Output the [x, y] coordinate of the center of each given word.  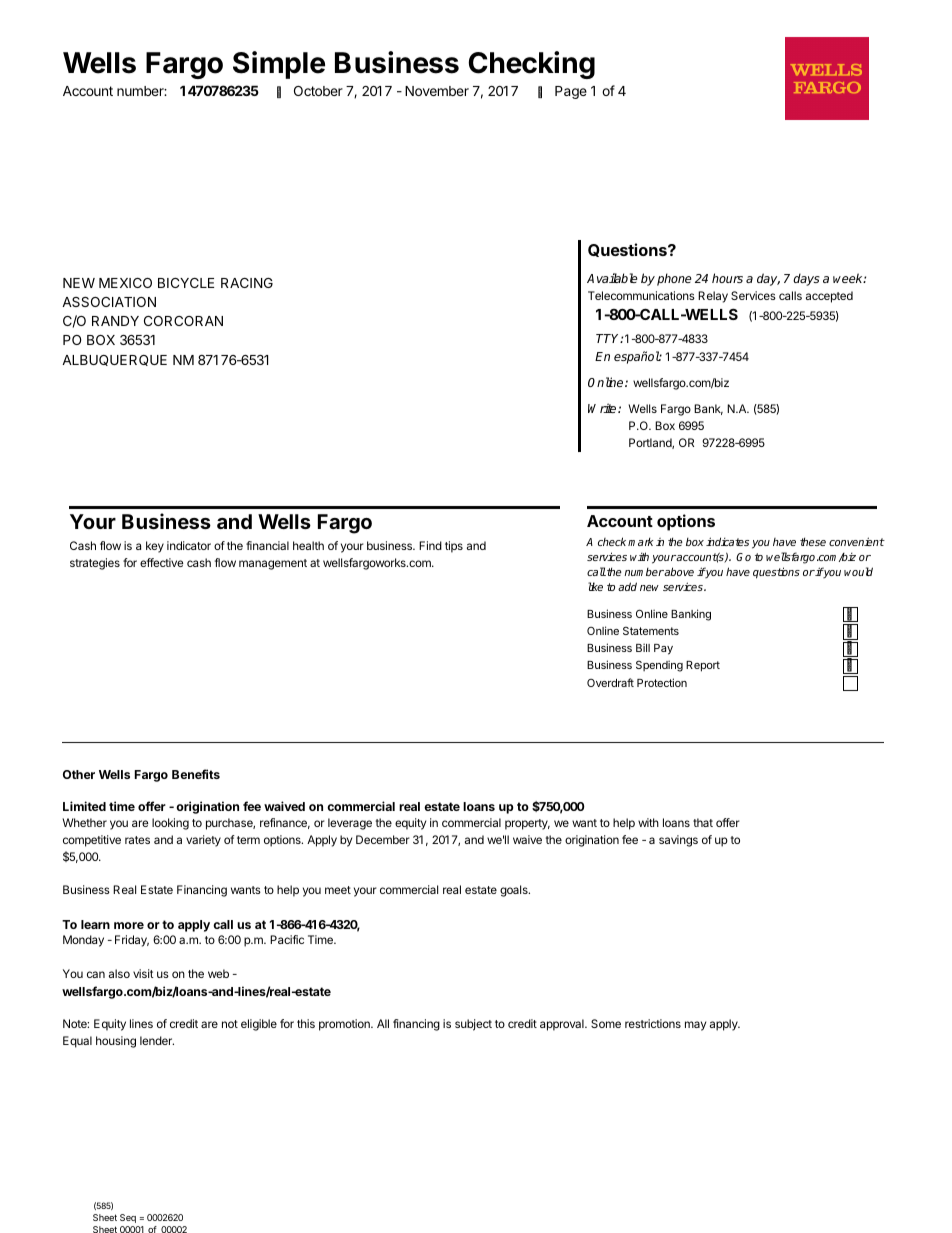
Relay [713, 297]
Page [571, 92]
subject [473, 1025]
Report [703, 666]
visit [143, 973]
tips [454, 547]
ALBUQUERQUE [114, 360]
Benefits [196, 774]
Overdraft [610, 682]
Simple [279, 65]
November [437, 91]
